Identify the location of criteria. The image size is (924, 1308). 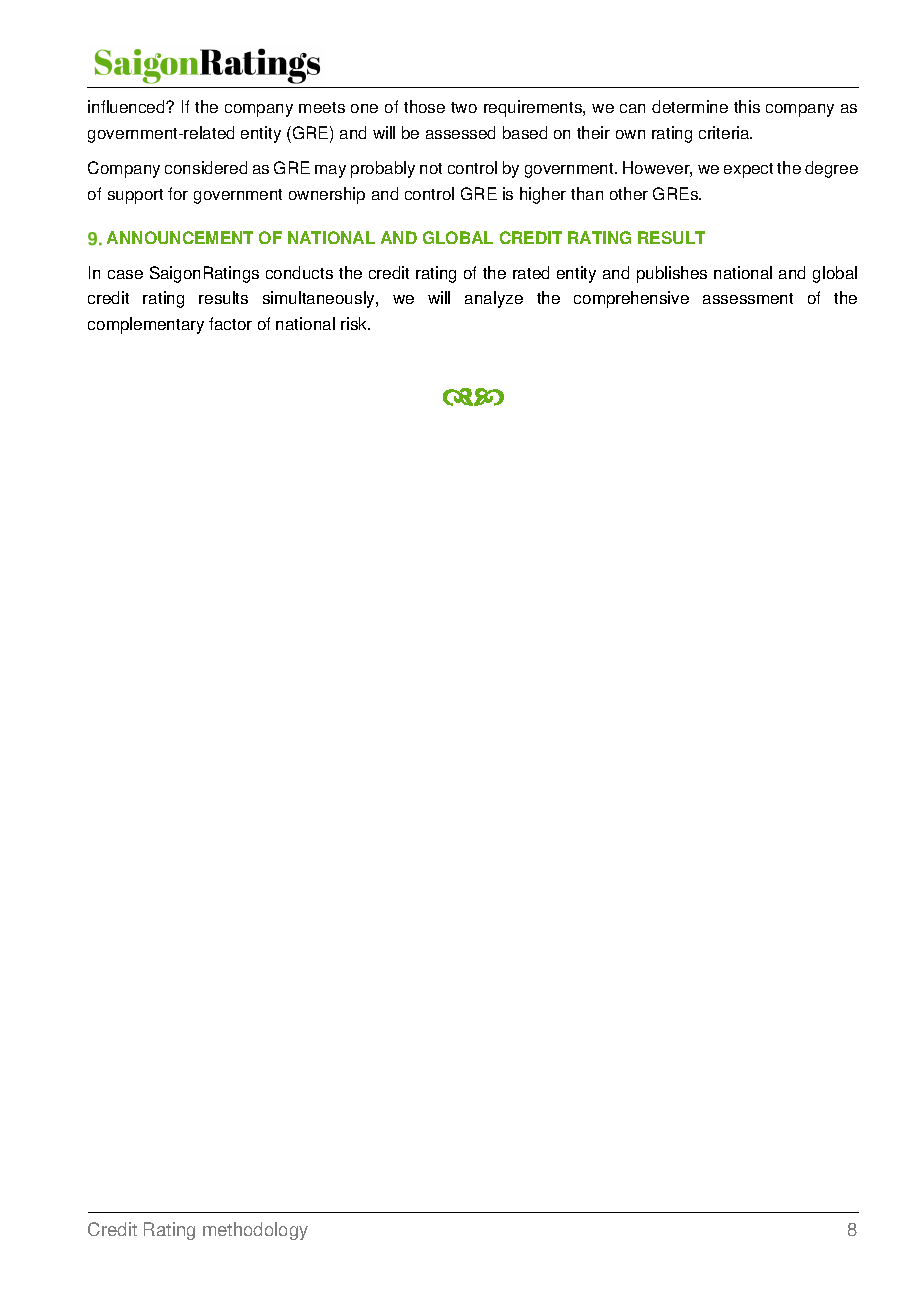
(725, 132).
